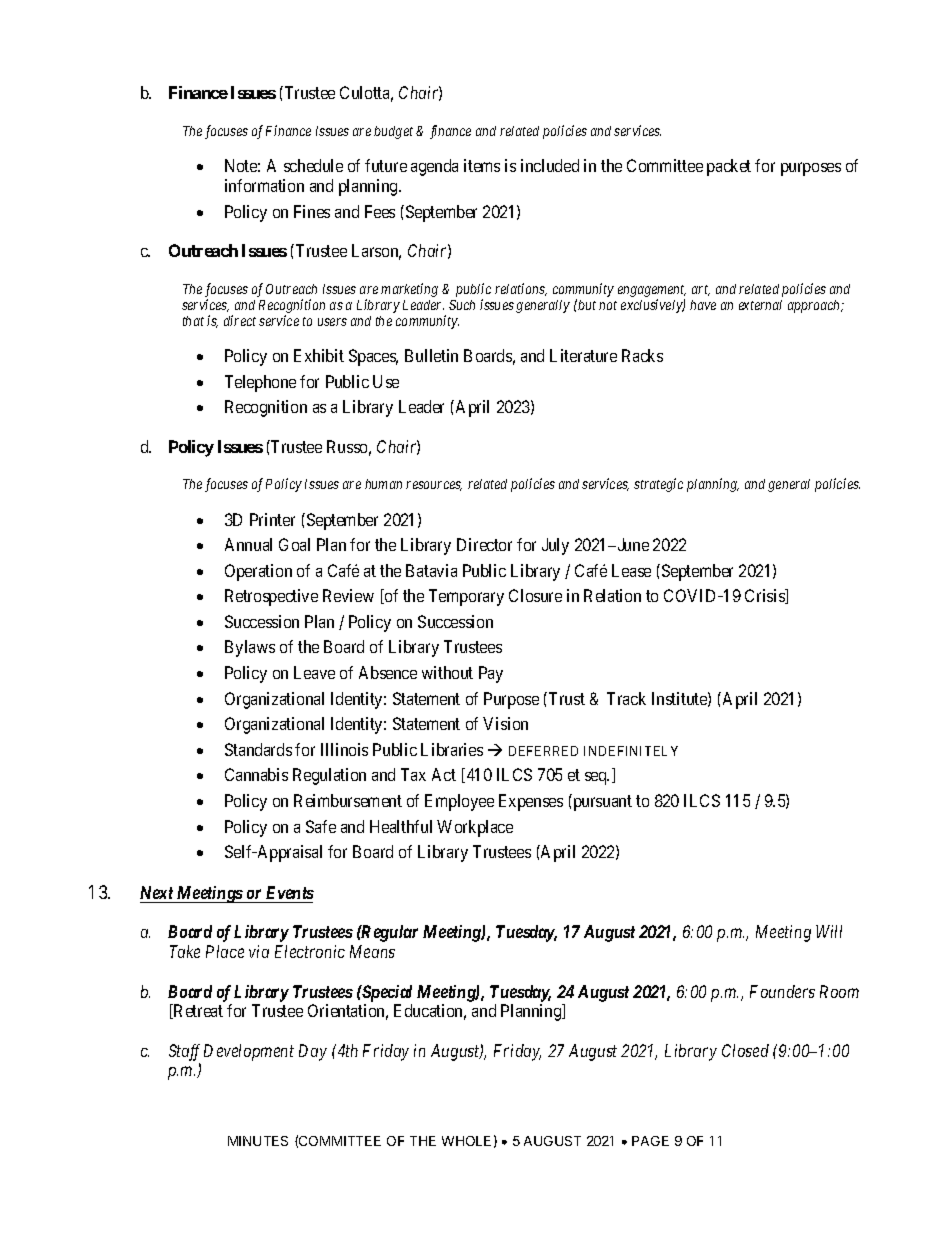  Describe the element at coordinates (729, 167) in the screenshot. I see `packet` at that location.
